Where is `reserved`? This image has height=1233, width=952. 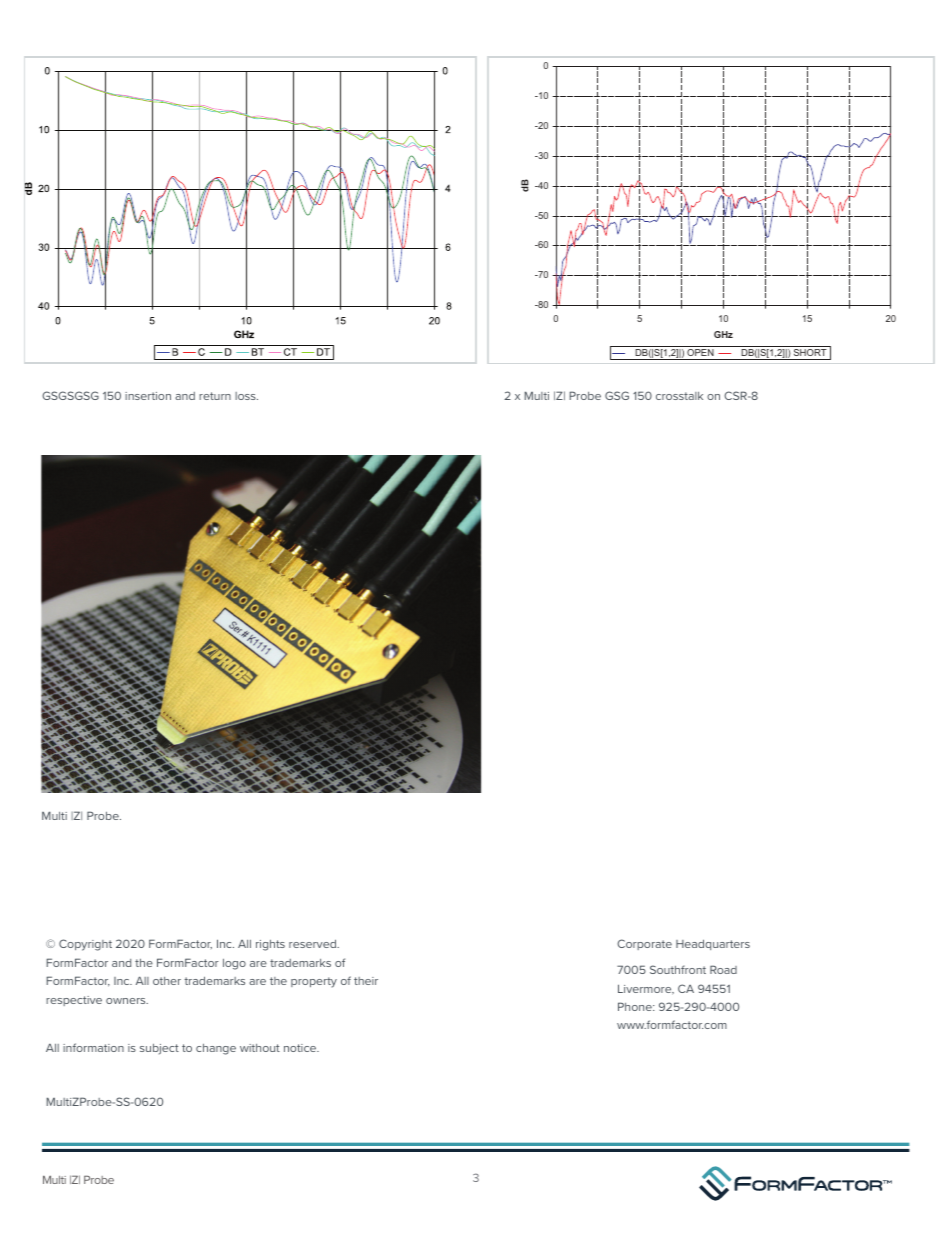
reserved is located at coordinates (314, 943).
